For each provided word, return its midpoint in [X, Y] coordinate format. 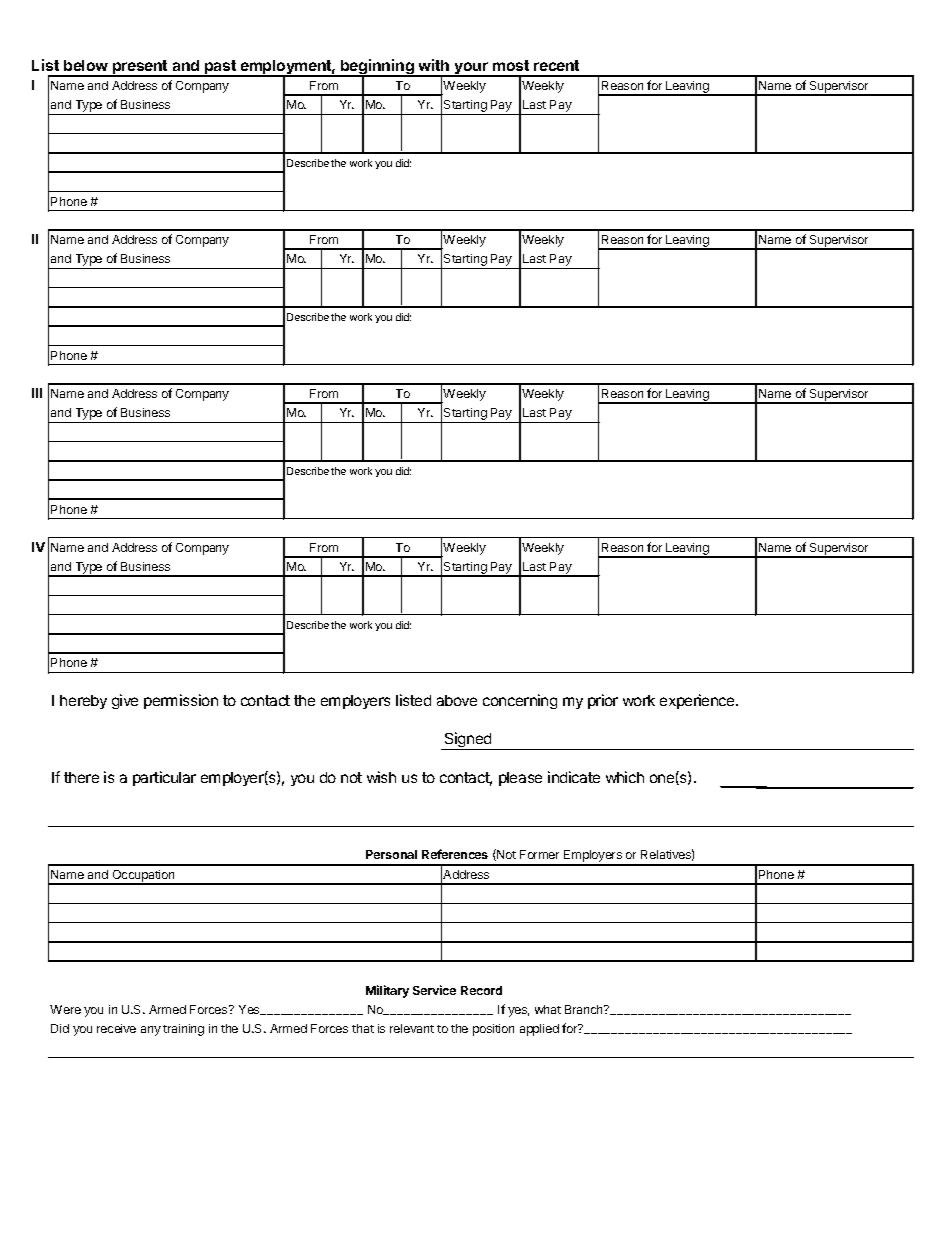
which [625, 777]
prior [603, 701]
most [511, 65]
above [457, 700]
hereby [83, 702]
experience [698, 701]
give [125, 701]
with [434, 65]
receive [116, 1028]
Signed [468, 741]
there [81, 777]
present [140, 68]
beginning [377, 68]
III [37, 393]
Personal [391, 854]
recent [556, 65]
